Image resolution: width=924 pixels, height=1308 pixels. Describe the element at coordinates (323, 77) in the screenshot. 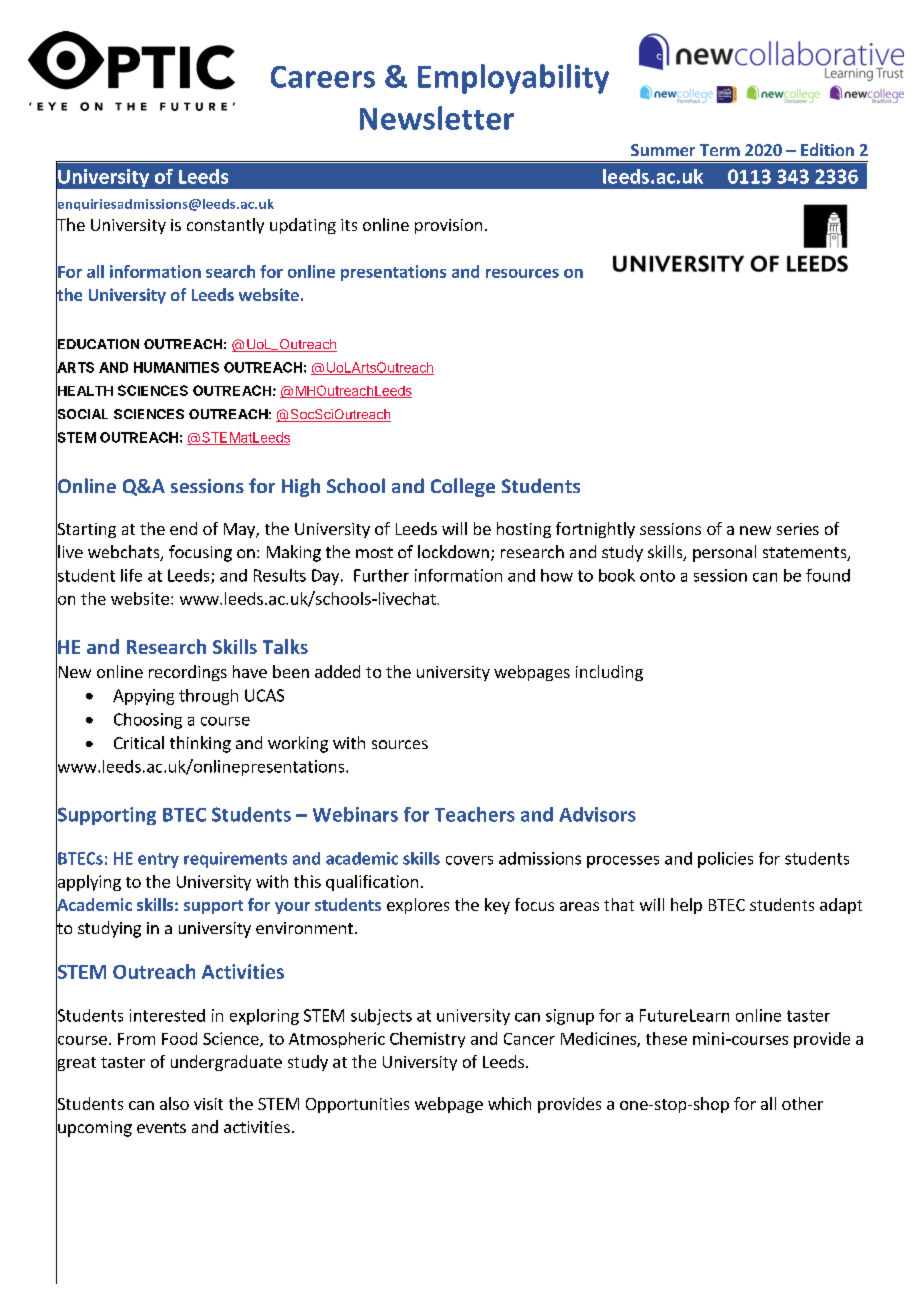

I see `Careers` at that location.
